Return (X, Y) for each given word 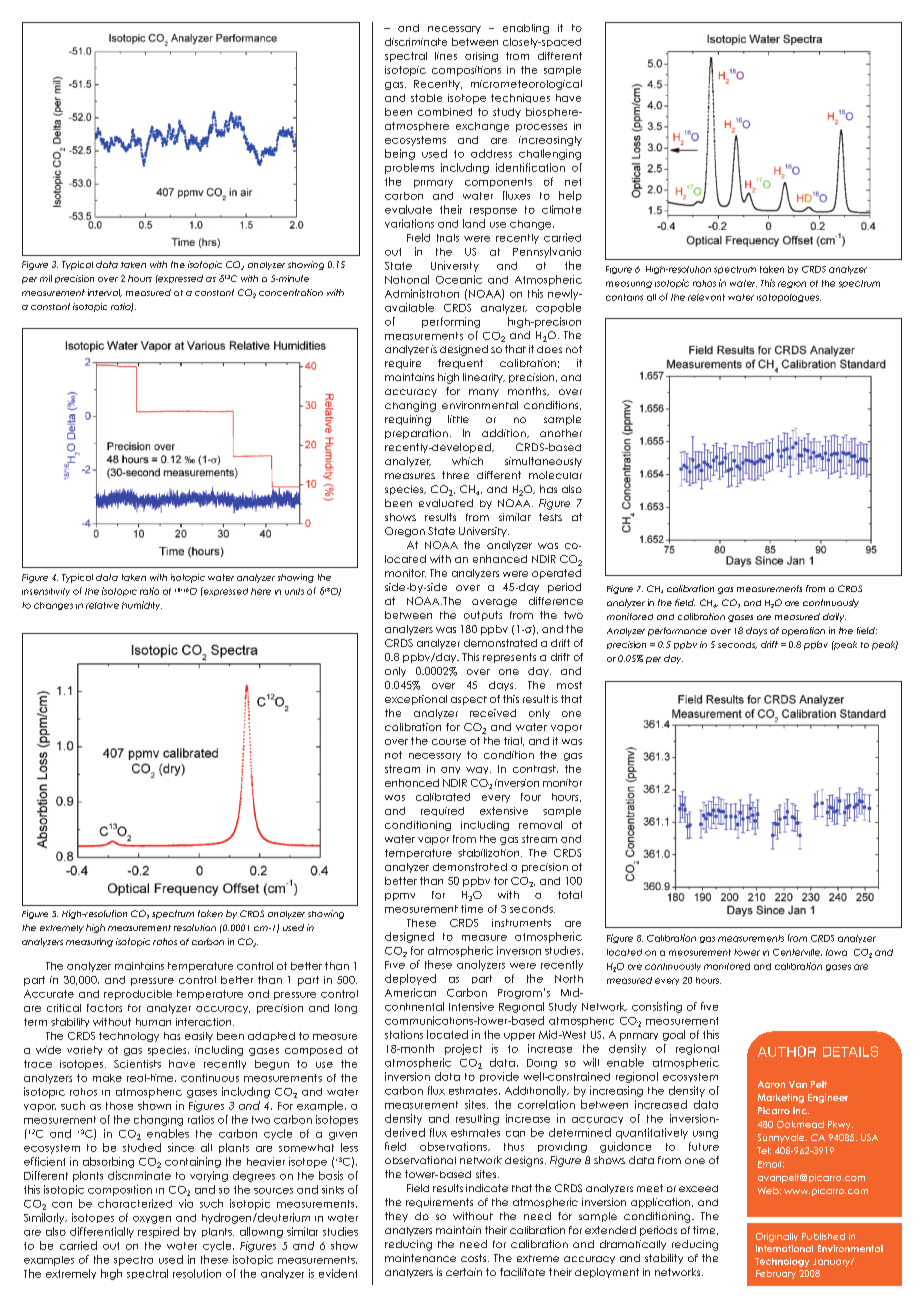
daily (834, 617)
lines (446, 56)
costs (475, 1258)
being (400, 154)
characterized (135, 1203)
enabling (526, 29)
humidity (142, 605)
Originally (777, 1237)
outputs (483, 616)
